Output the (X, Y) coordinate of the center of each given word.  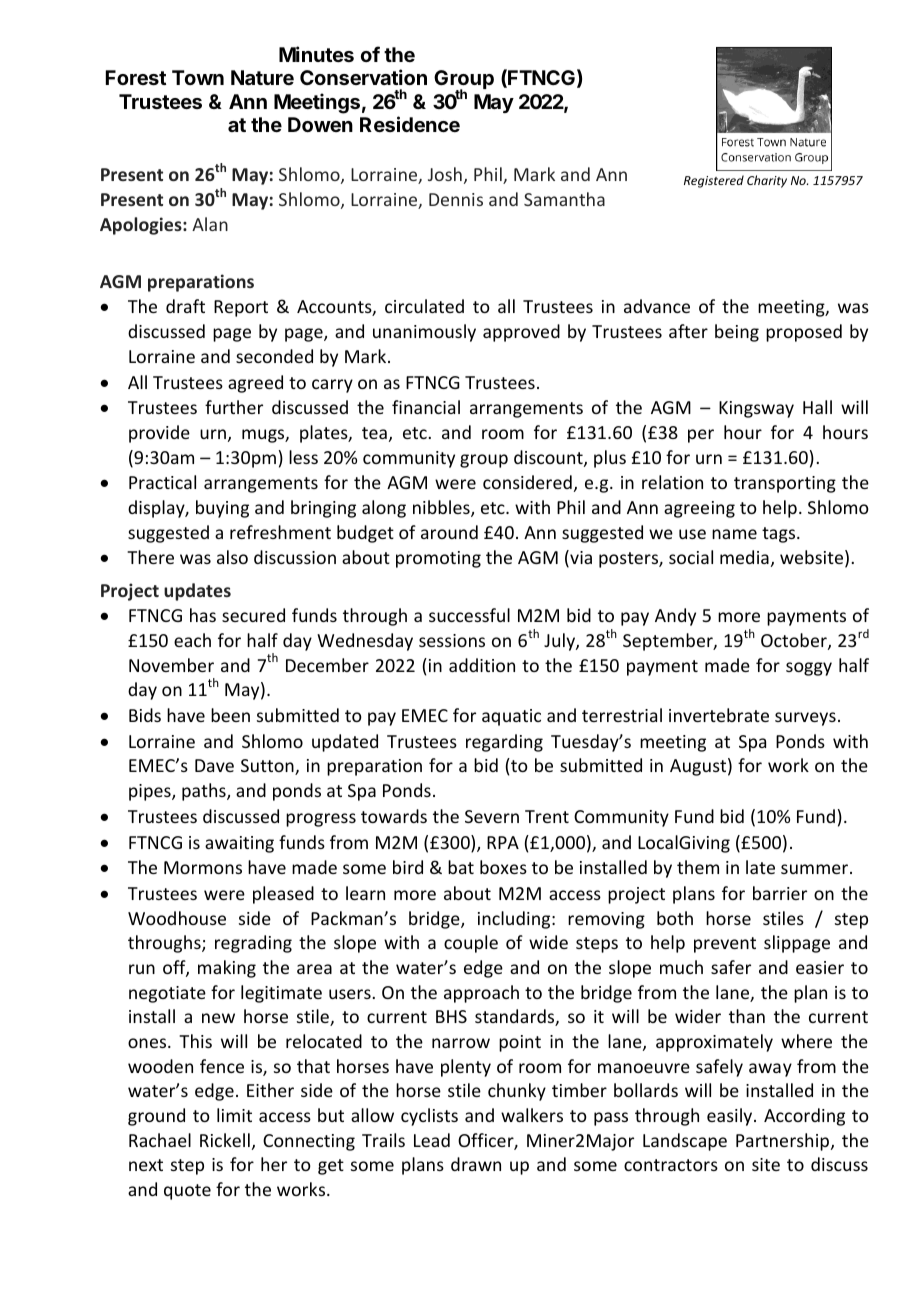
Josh (445, 174)
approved (521, 333)
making (227, 969)
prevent (725, 945)
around (449, 532)
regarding (504, 743)
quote (187, 1192)
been (230, 715)
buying (222, 509)
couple (471, 944)
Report (241, 308)
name (734, 534)
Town (198, 77)
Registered (714, 181)
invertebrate (719, 715)
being (737, 333)
